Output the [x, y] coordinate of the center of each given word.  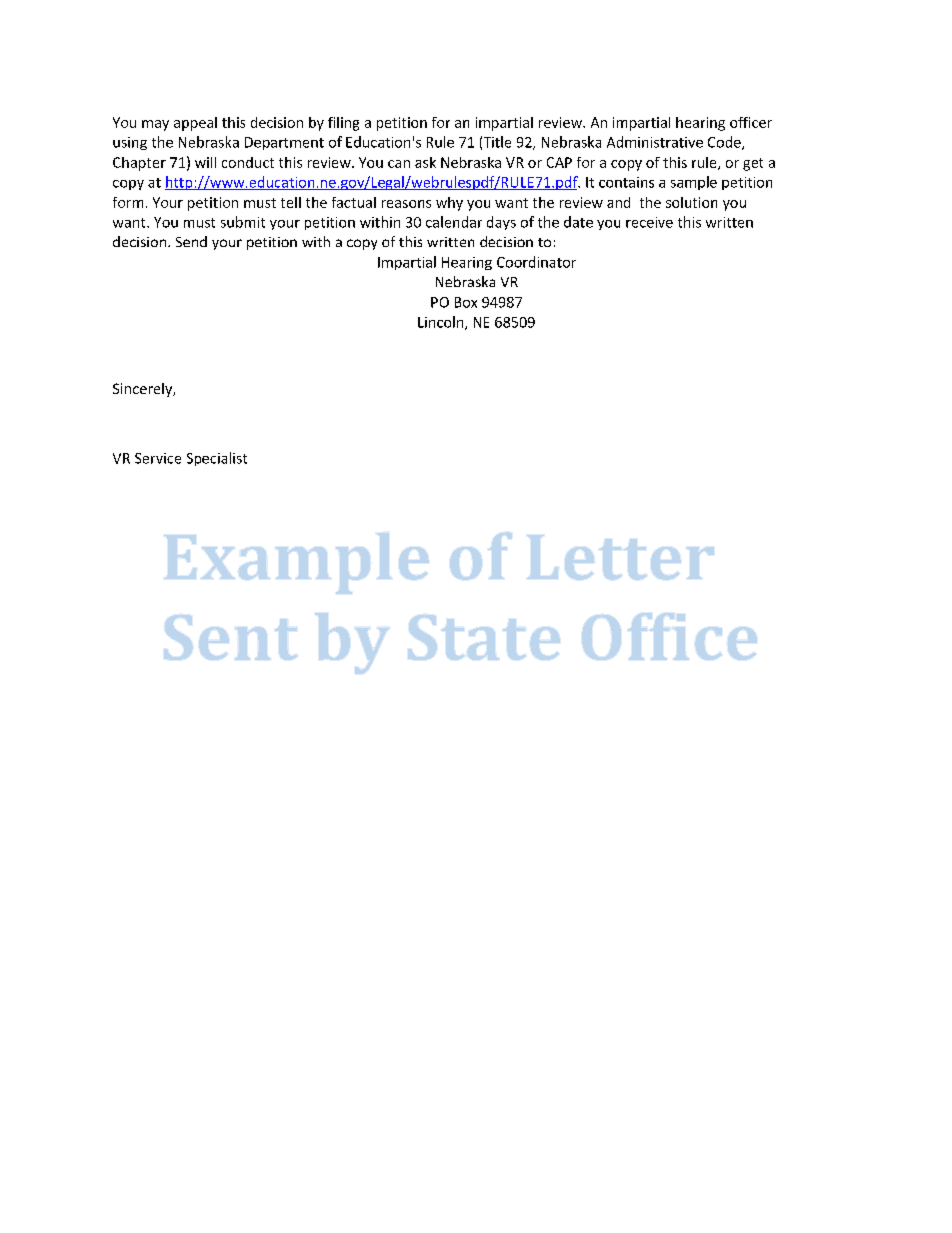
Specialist [217, 459]
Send [191, 241]
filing [343, 124]
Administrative [655, 142]
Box [466, 302]
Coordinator [536, 262]
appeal [195, 124]
